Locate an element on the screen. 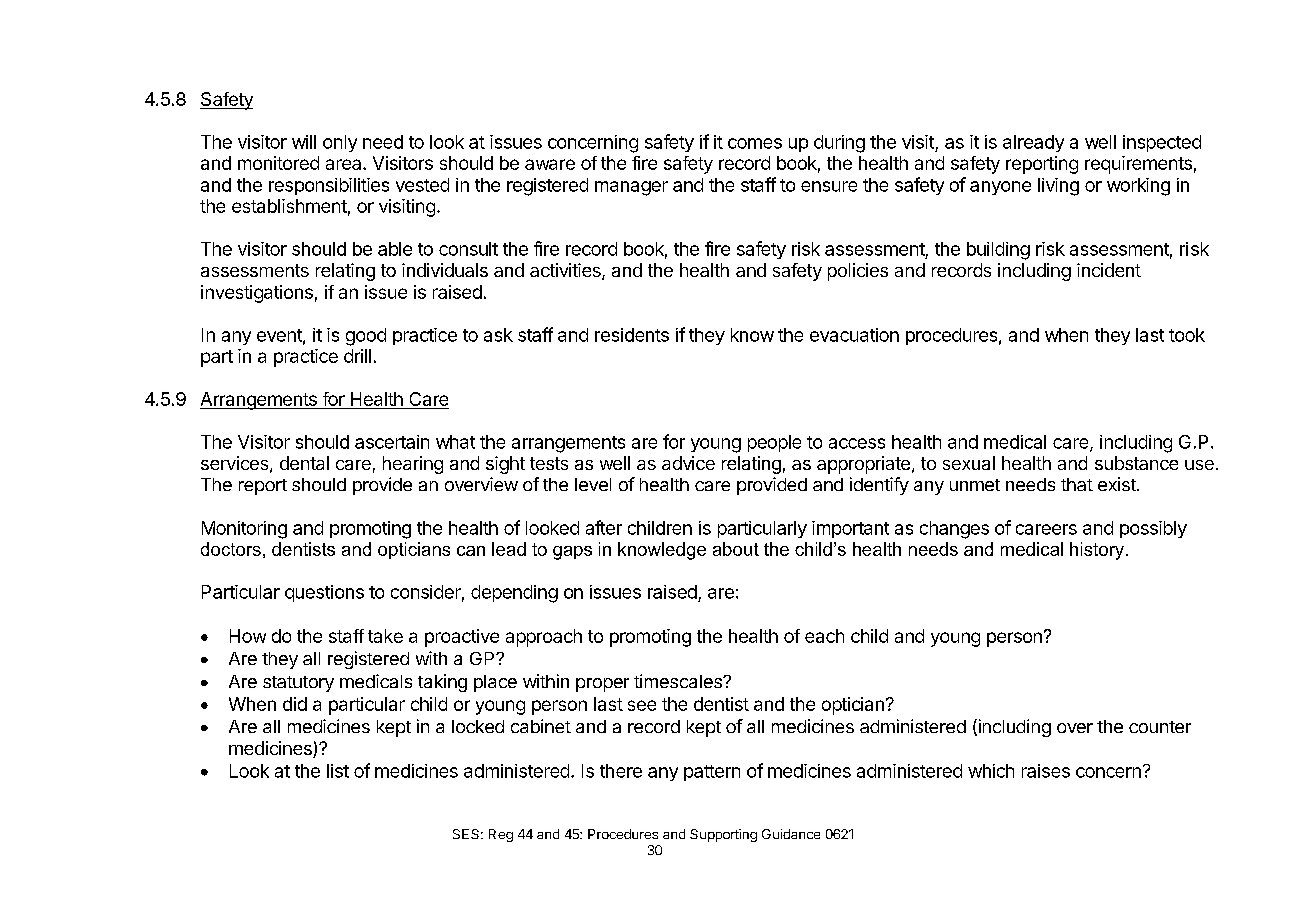 Image resolution: width=1308 pixels, height=924 pixels. ascertain is located at coordinates (392, 442).
